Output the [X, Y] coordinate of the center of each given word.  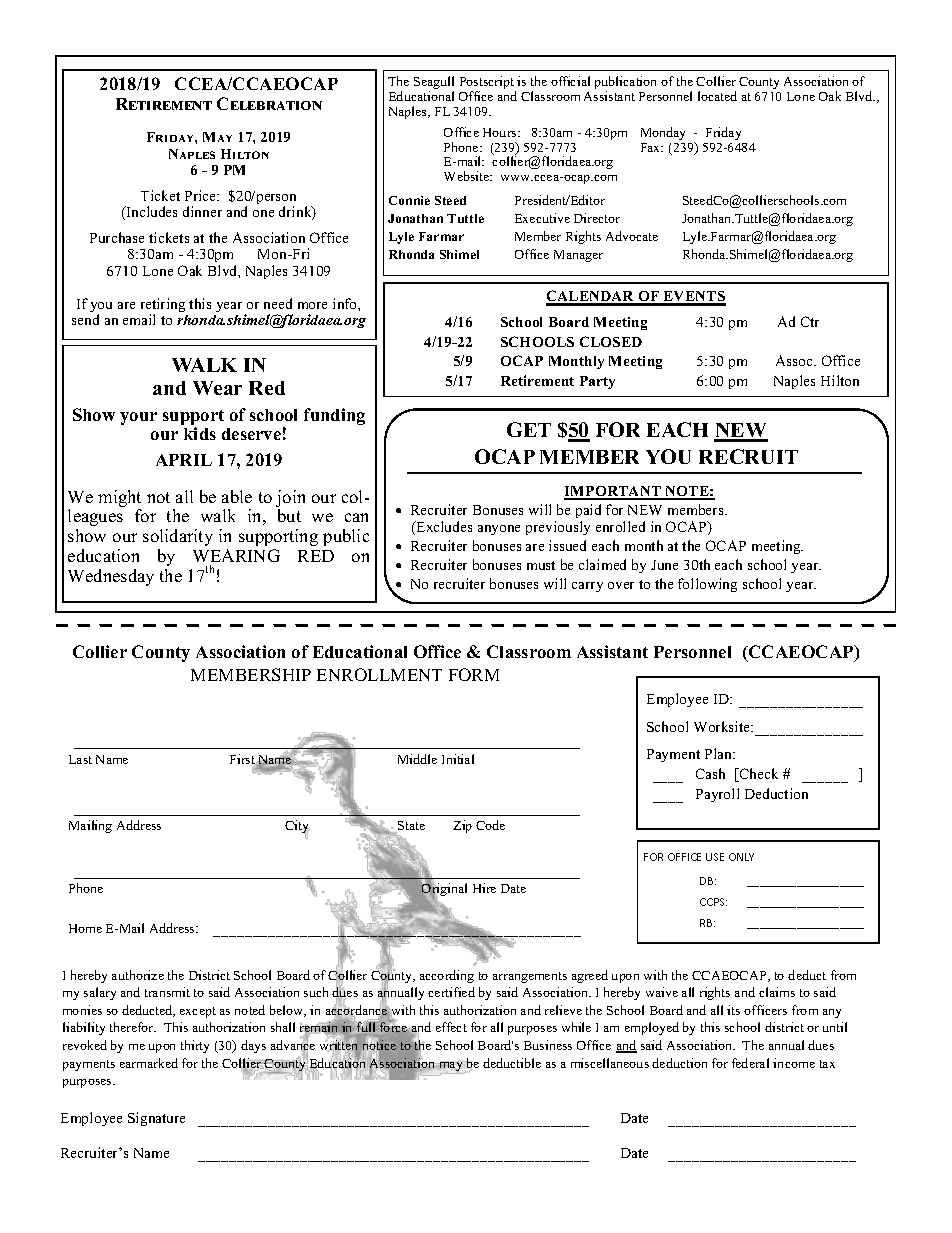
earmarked [149, 1063]
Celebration [269, 103]
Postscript [488, 84]
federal [750, 1063]
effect [451, 1027]
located [717, 96]
